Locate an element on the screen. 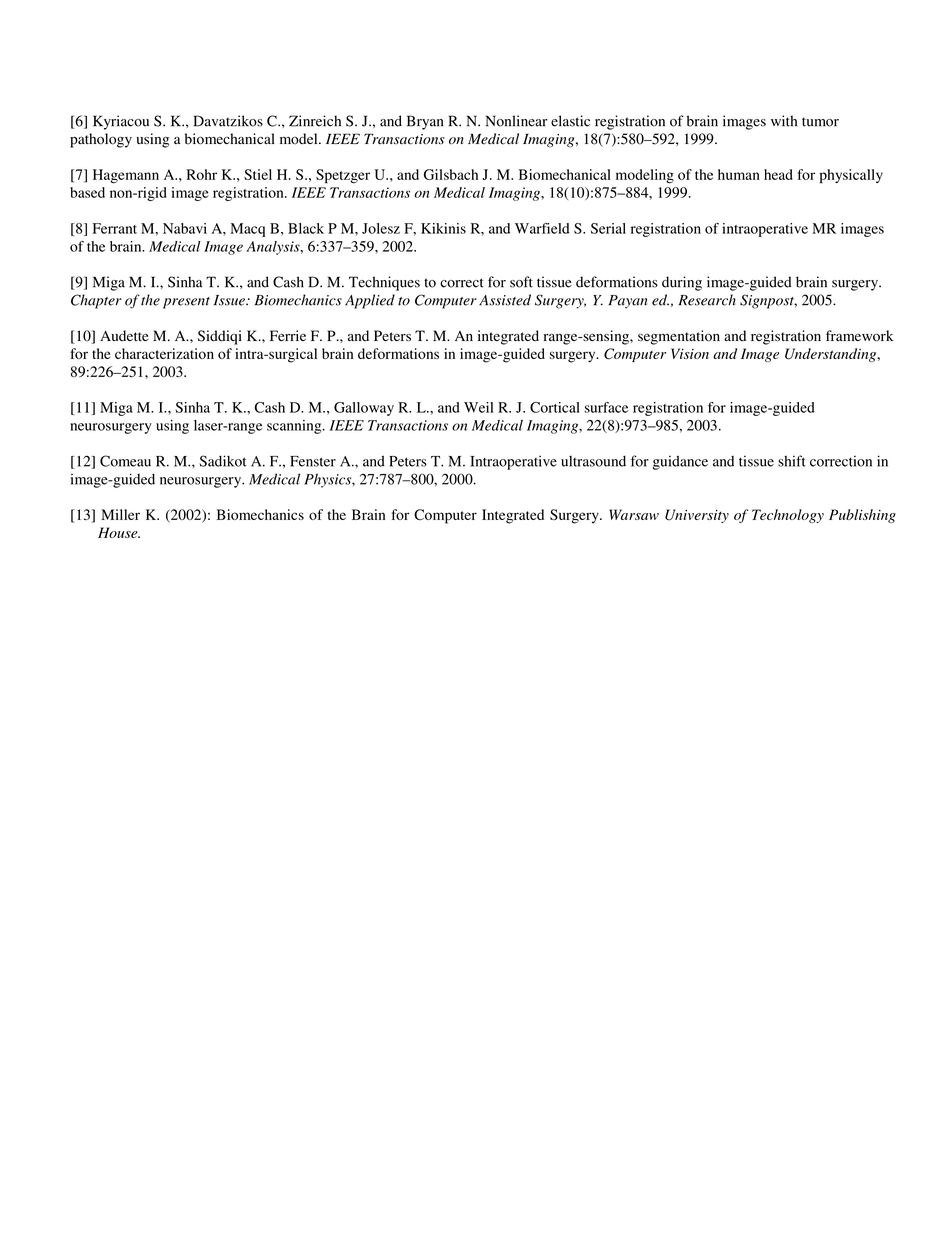 This screenshot has height=1233, width=952. Black is located at coordinates (306, 228).
